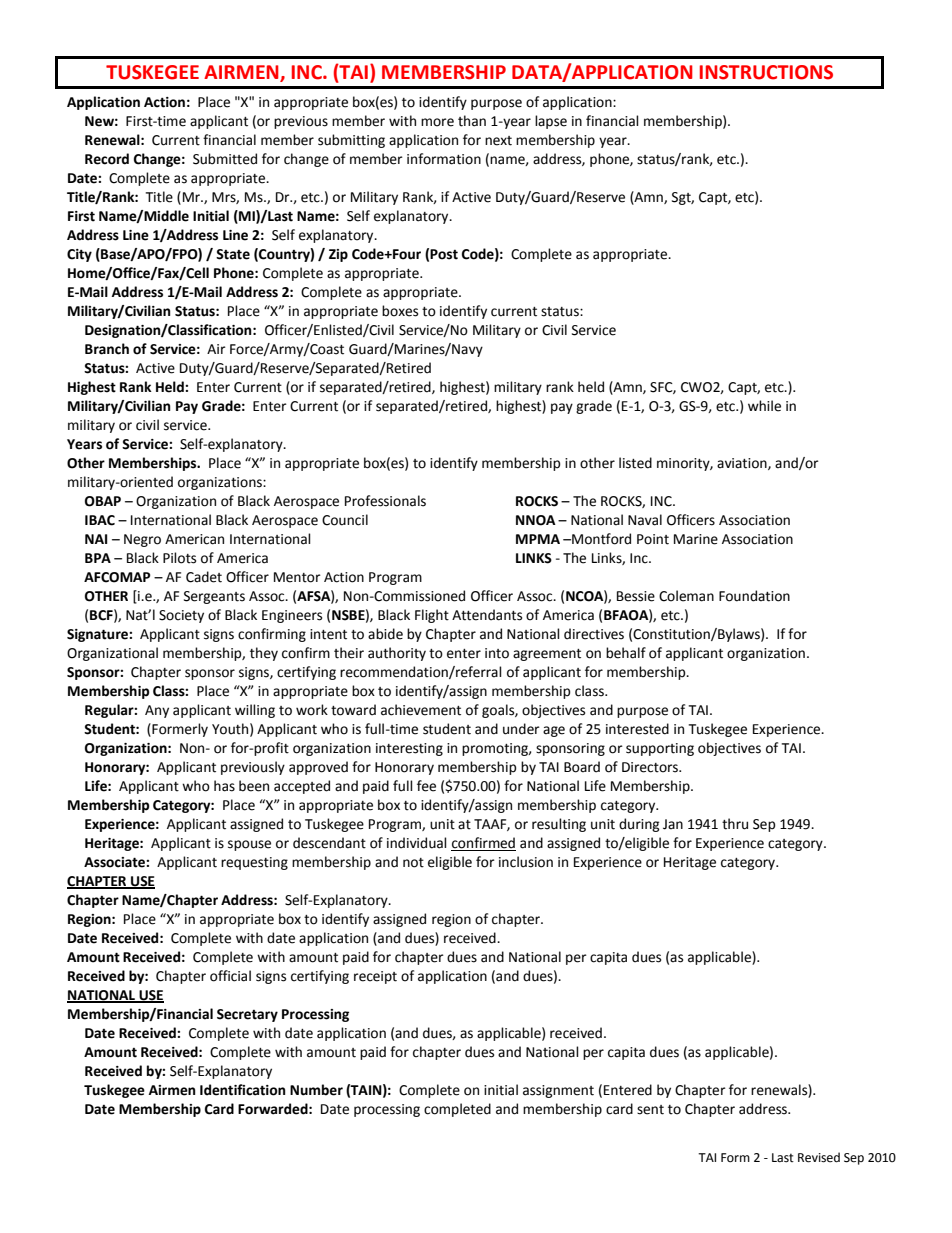  I want to click on Identification, so click(243, 1090).
